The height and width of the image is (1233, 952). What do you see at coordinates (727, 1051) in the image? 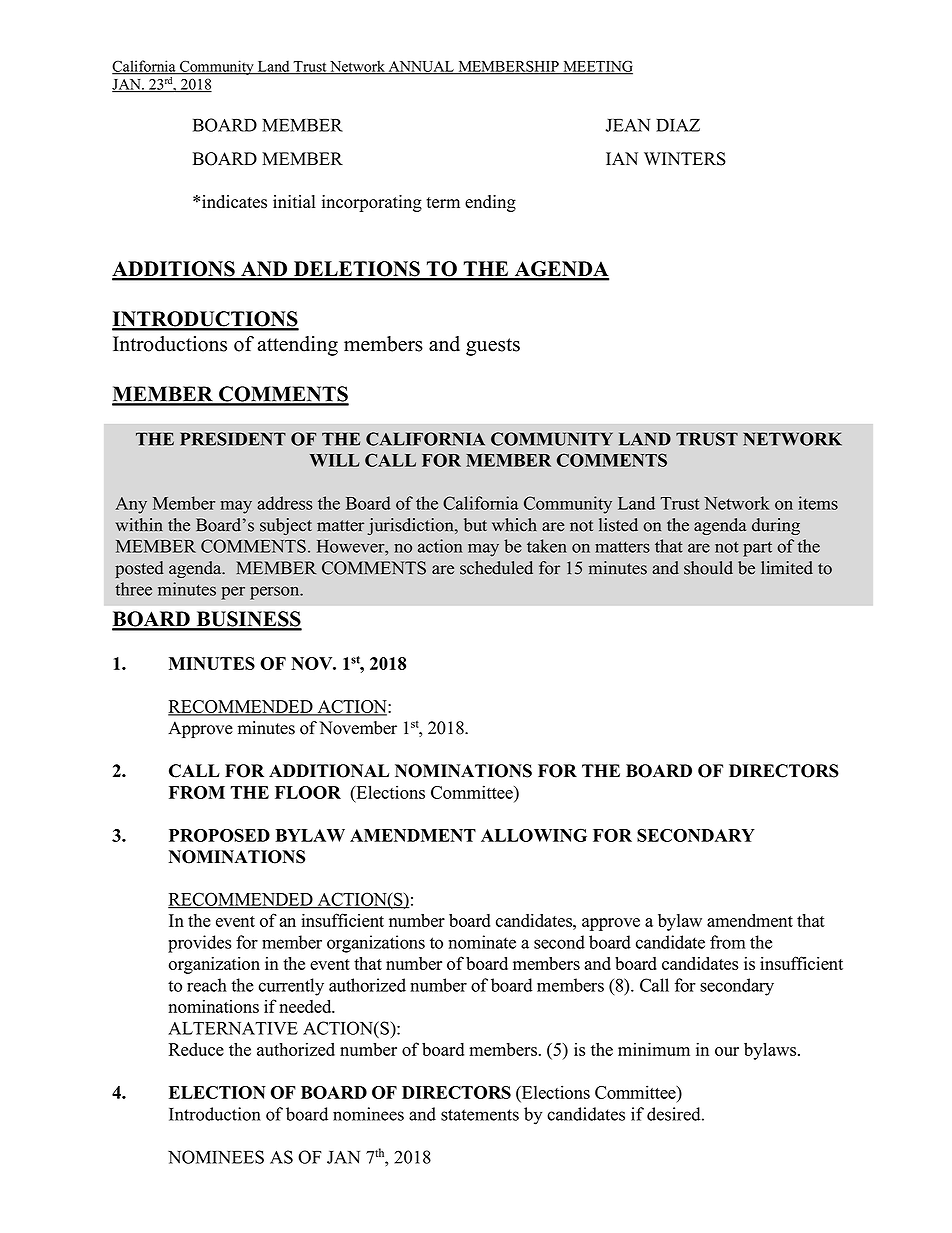
I see `our` at bounding box center [727, 1051].
